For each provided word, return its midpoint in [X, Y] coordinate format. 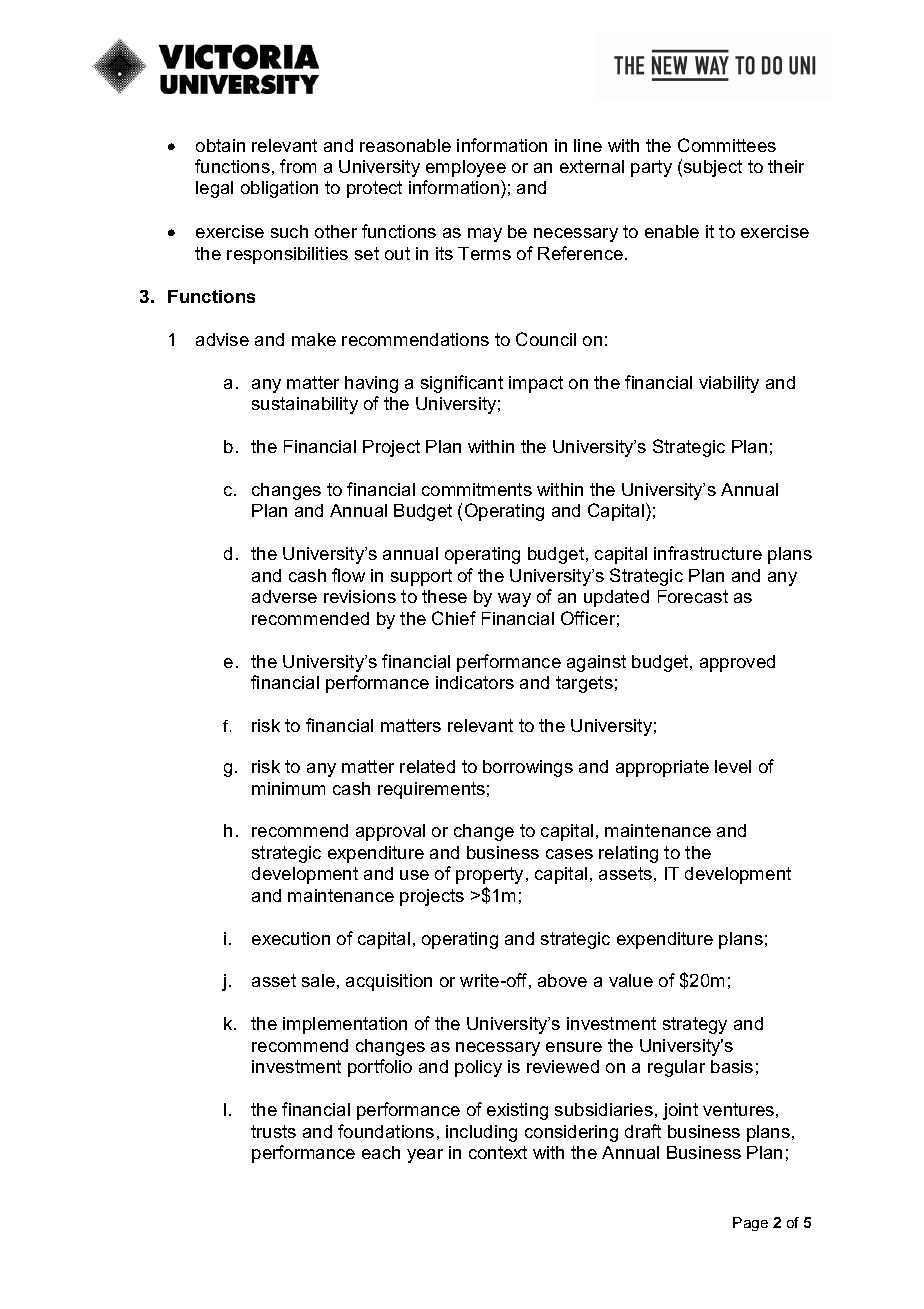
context [498, 1152]
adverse [284, 596]
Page [750, 1224]
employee [466, 168]
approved [737, 663]
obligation [279, 189]
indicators [475, 682]
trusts [273, 1131]
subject [713, 168]
